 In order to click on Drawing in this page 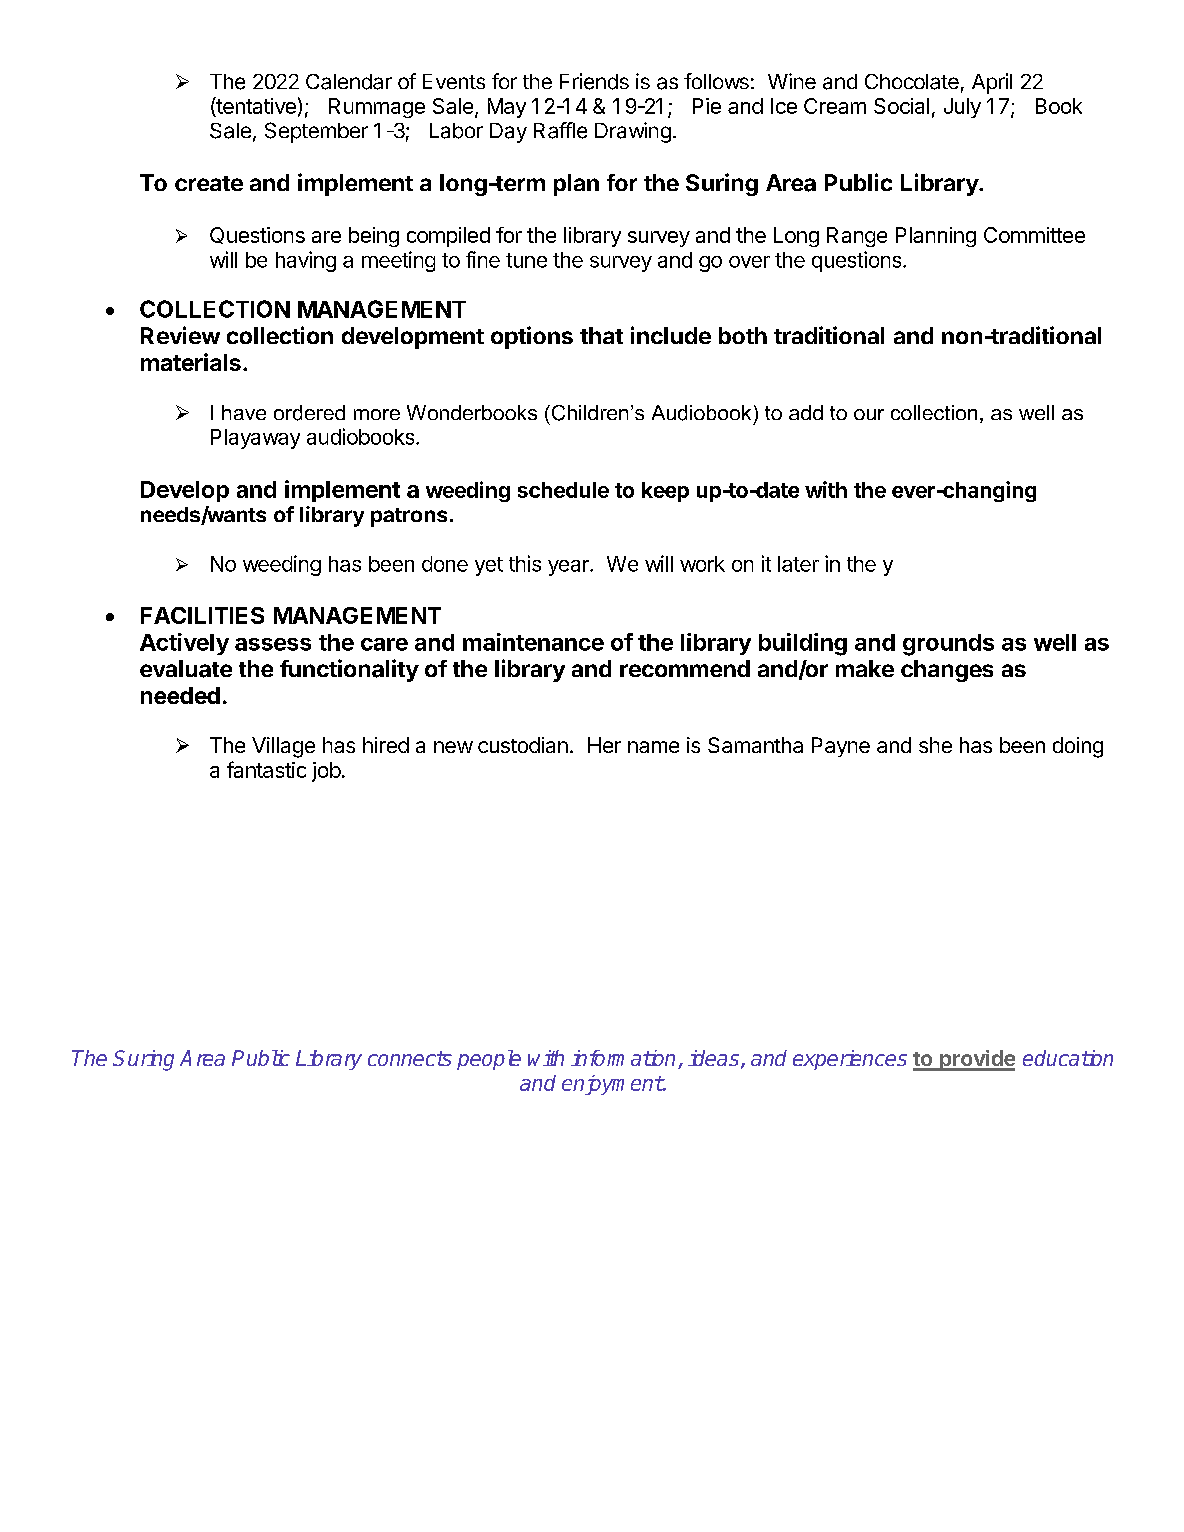, I will do `click(633, 132)`.
